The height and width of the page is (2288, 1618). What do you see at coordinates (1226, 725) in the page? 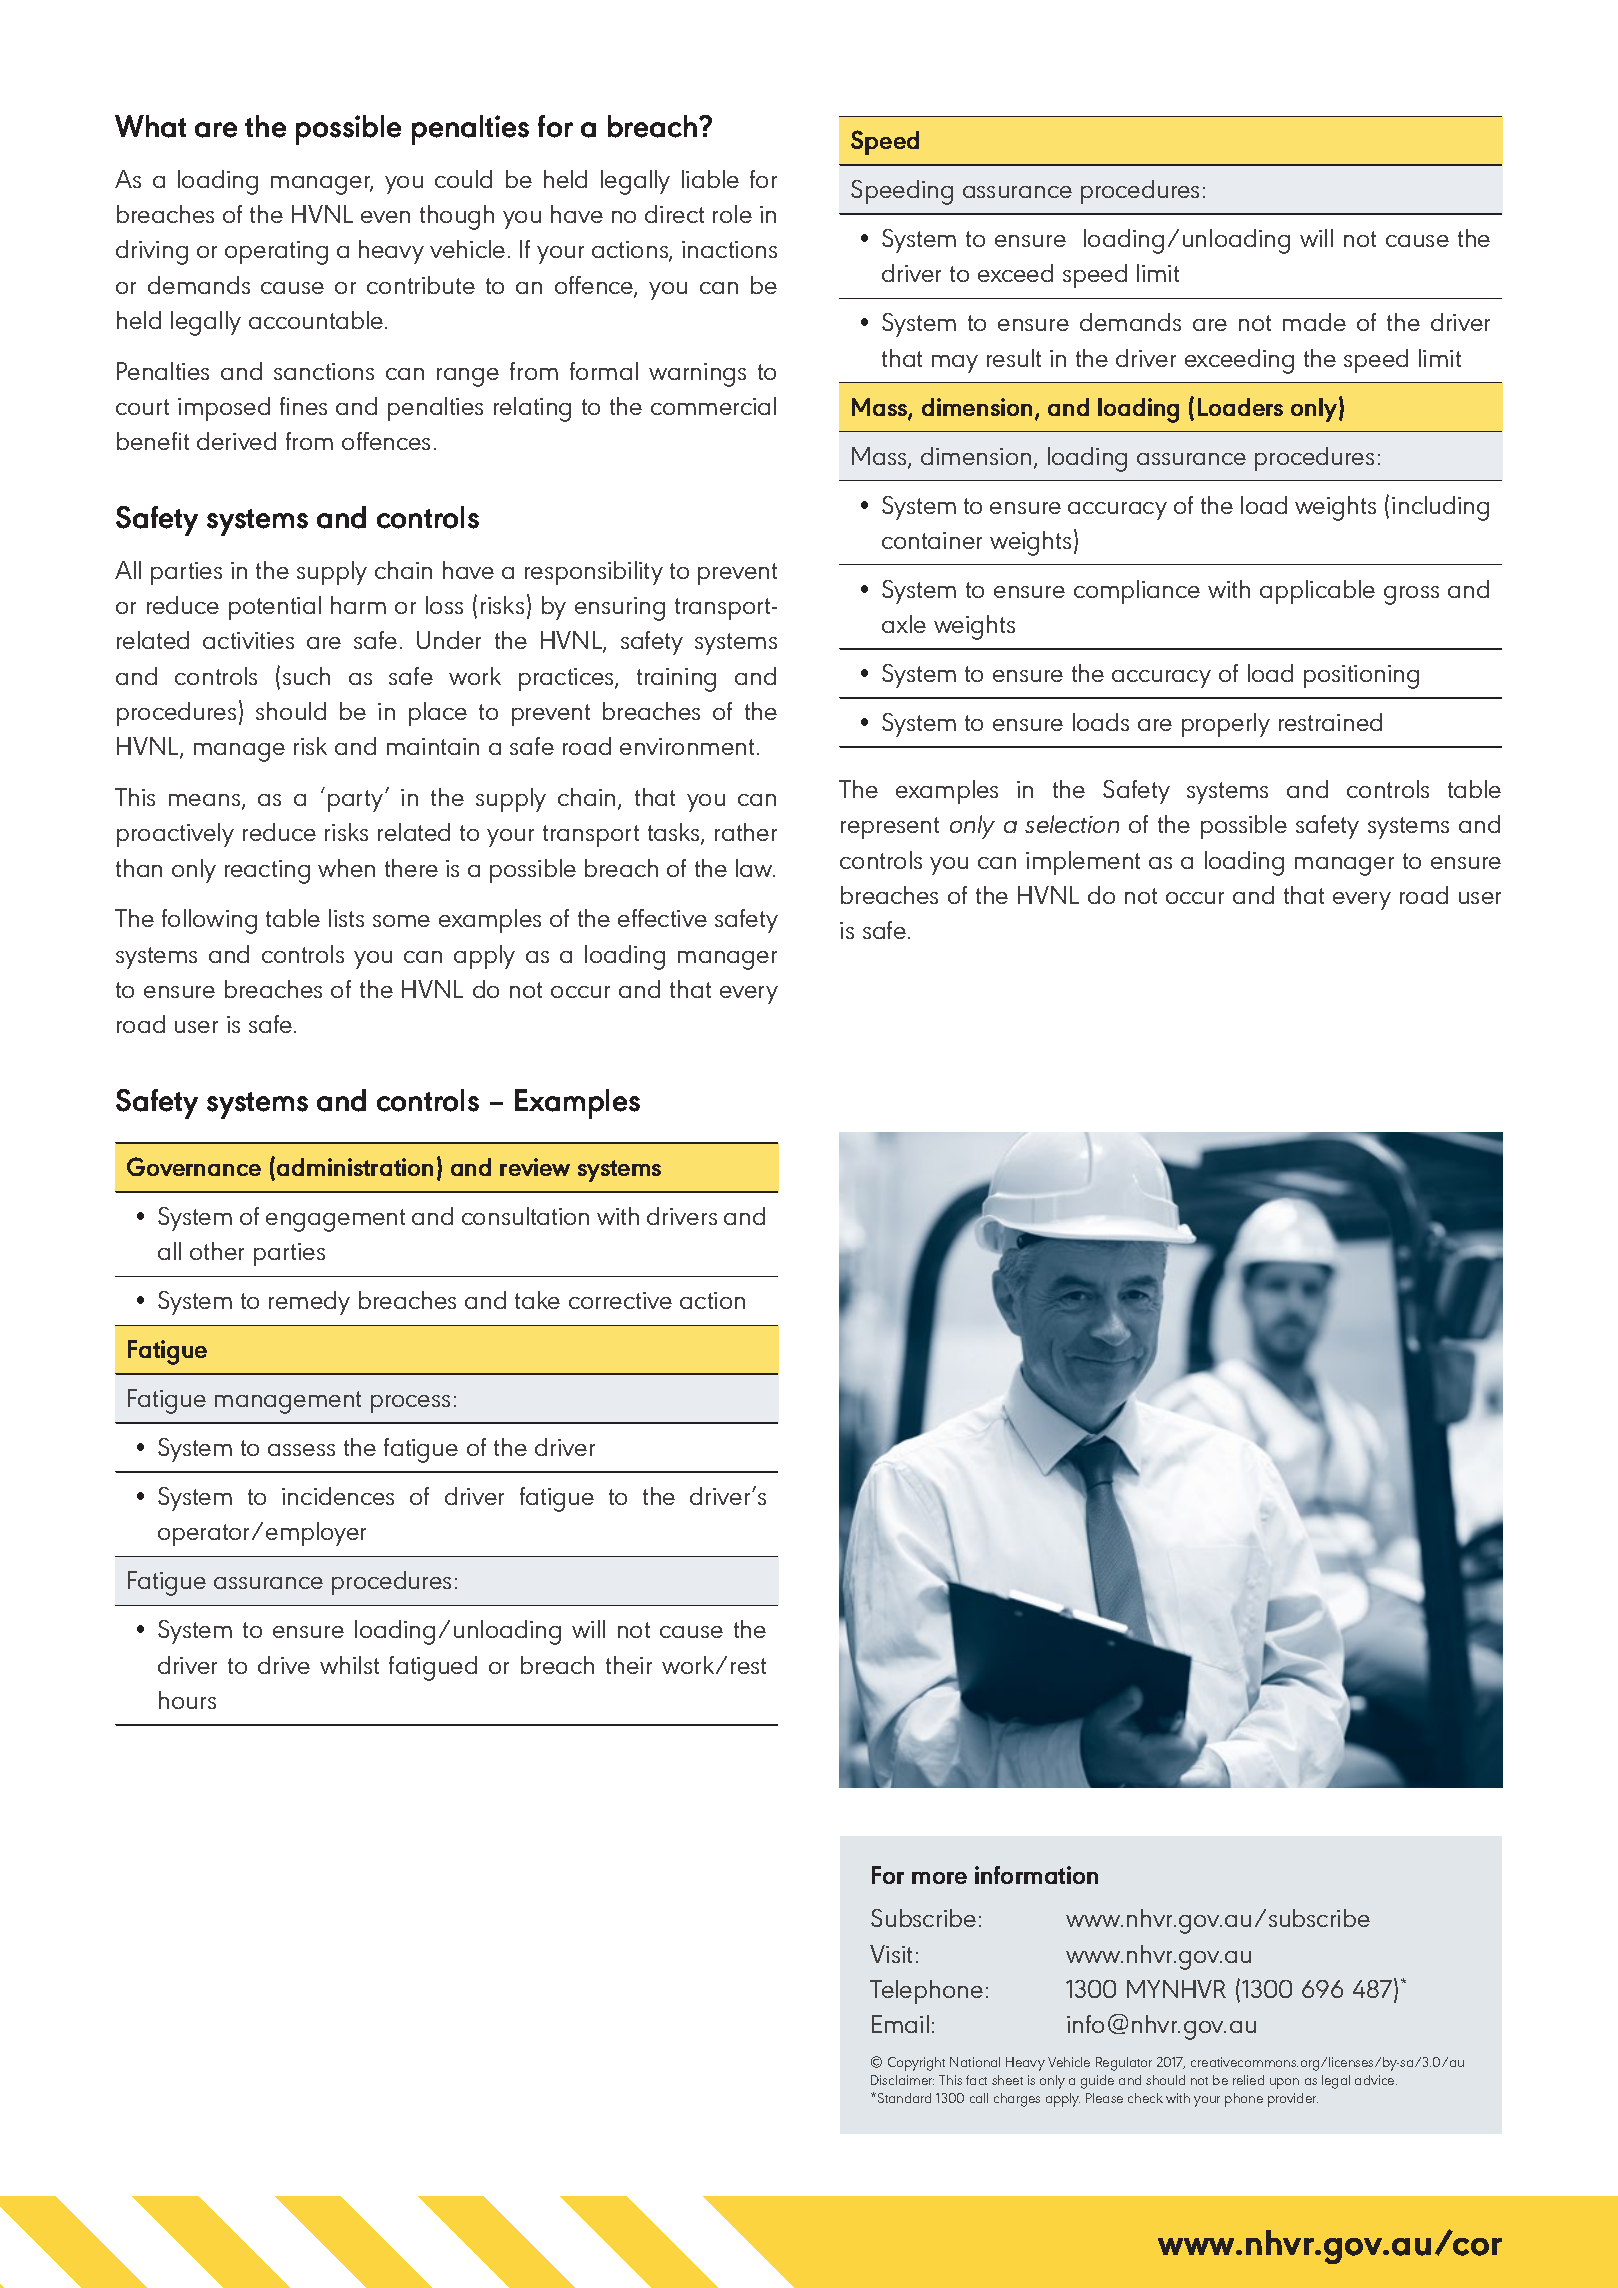
I see `properly` at bounding box center [1226, 725].
